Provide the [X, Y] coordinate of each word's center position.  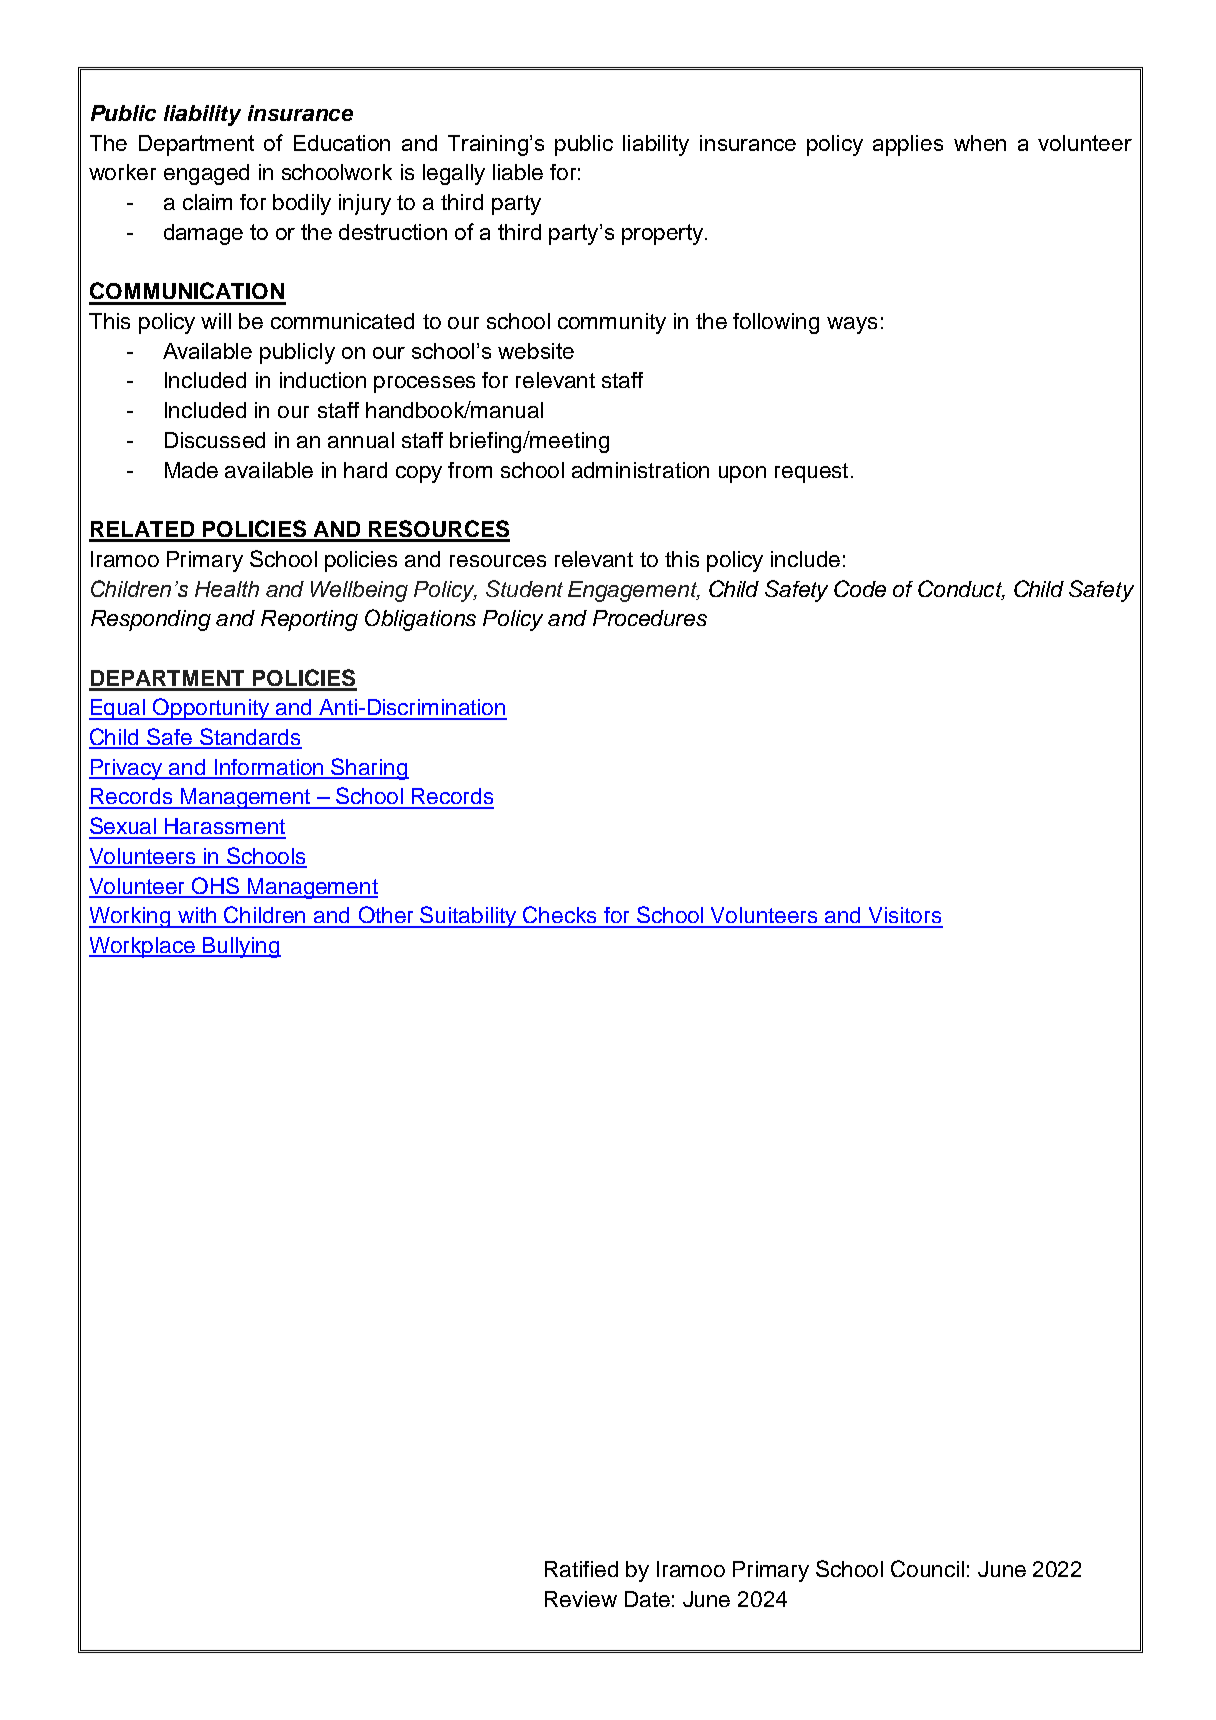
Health [227, 589]
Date [647, 1599]
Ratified [581, 1569]
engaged [206, 174]
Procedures [650, 618]
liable [518, 172]
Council [927, 1568]
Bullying [241, 947]
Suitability [468, 917]
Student [524, 588]
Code [860, 588]
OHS [216, 887]
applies [908, 145]
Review [581, 1599]
